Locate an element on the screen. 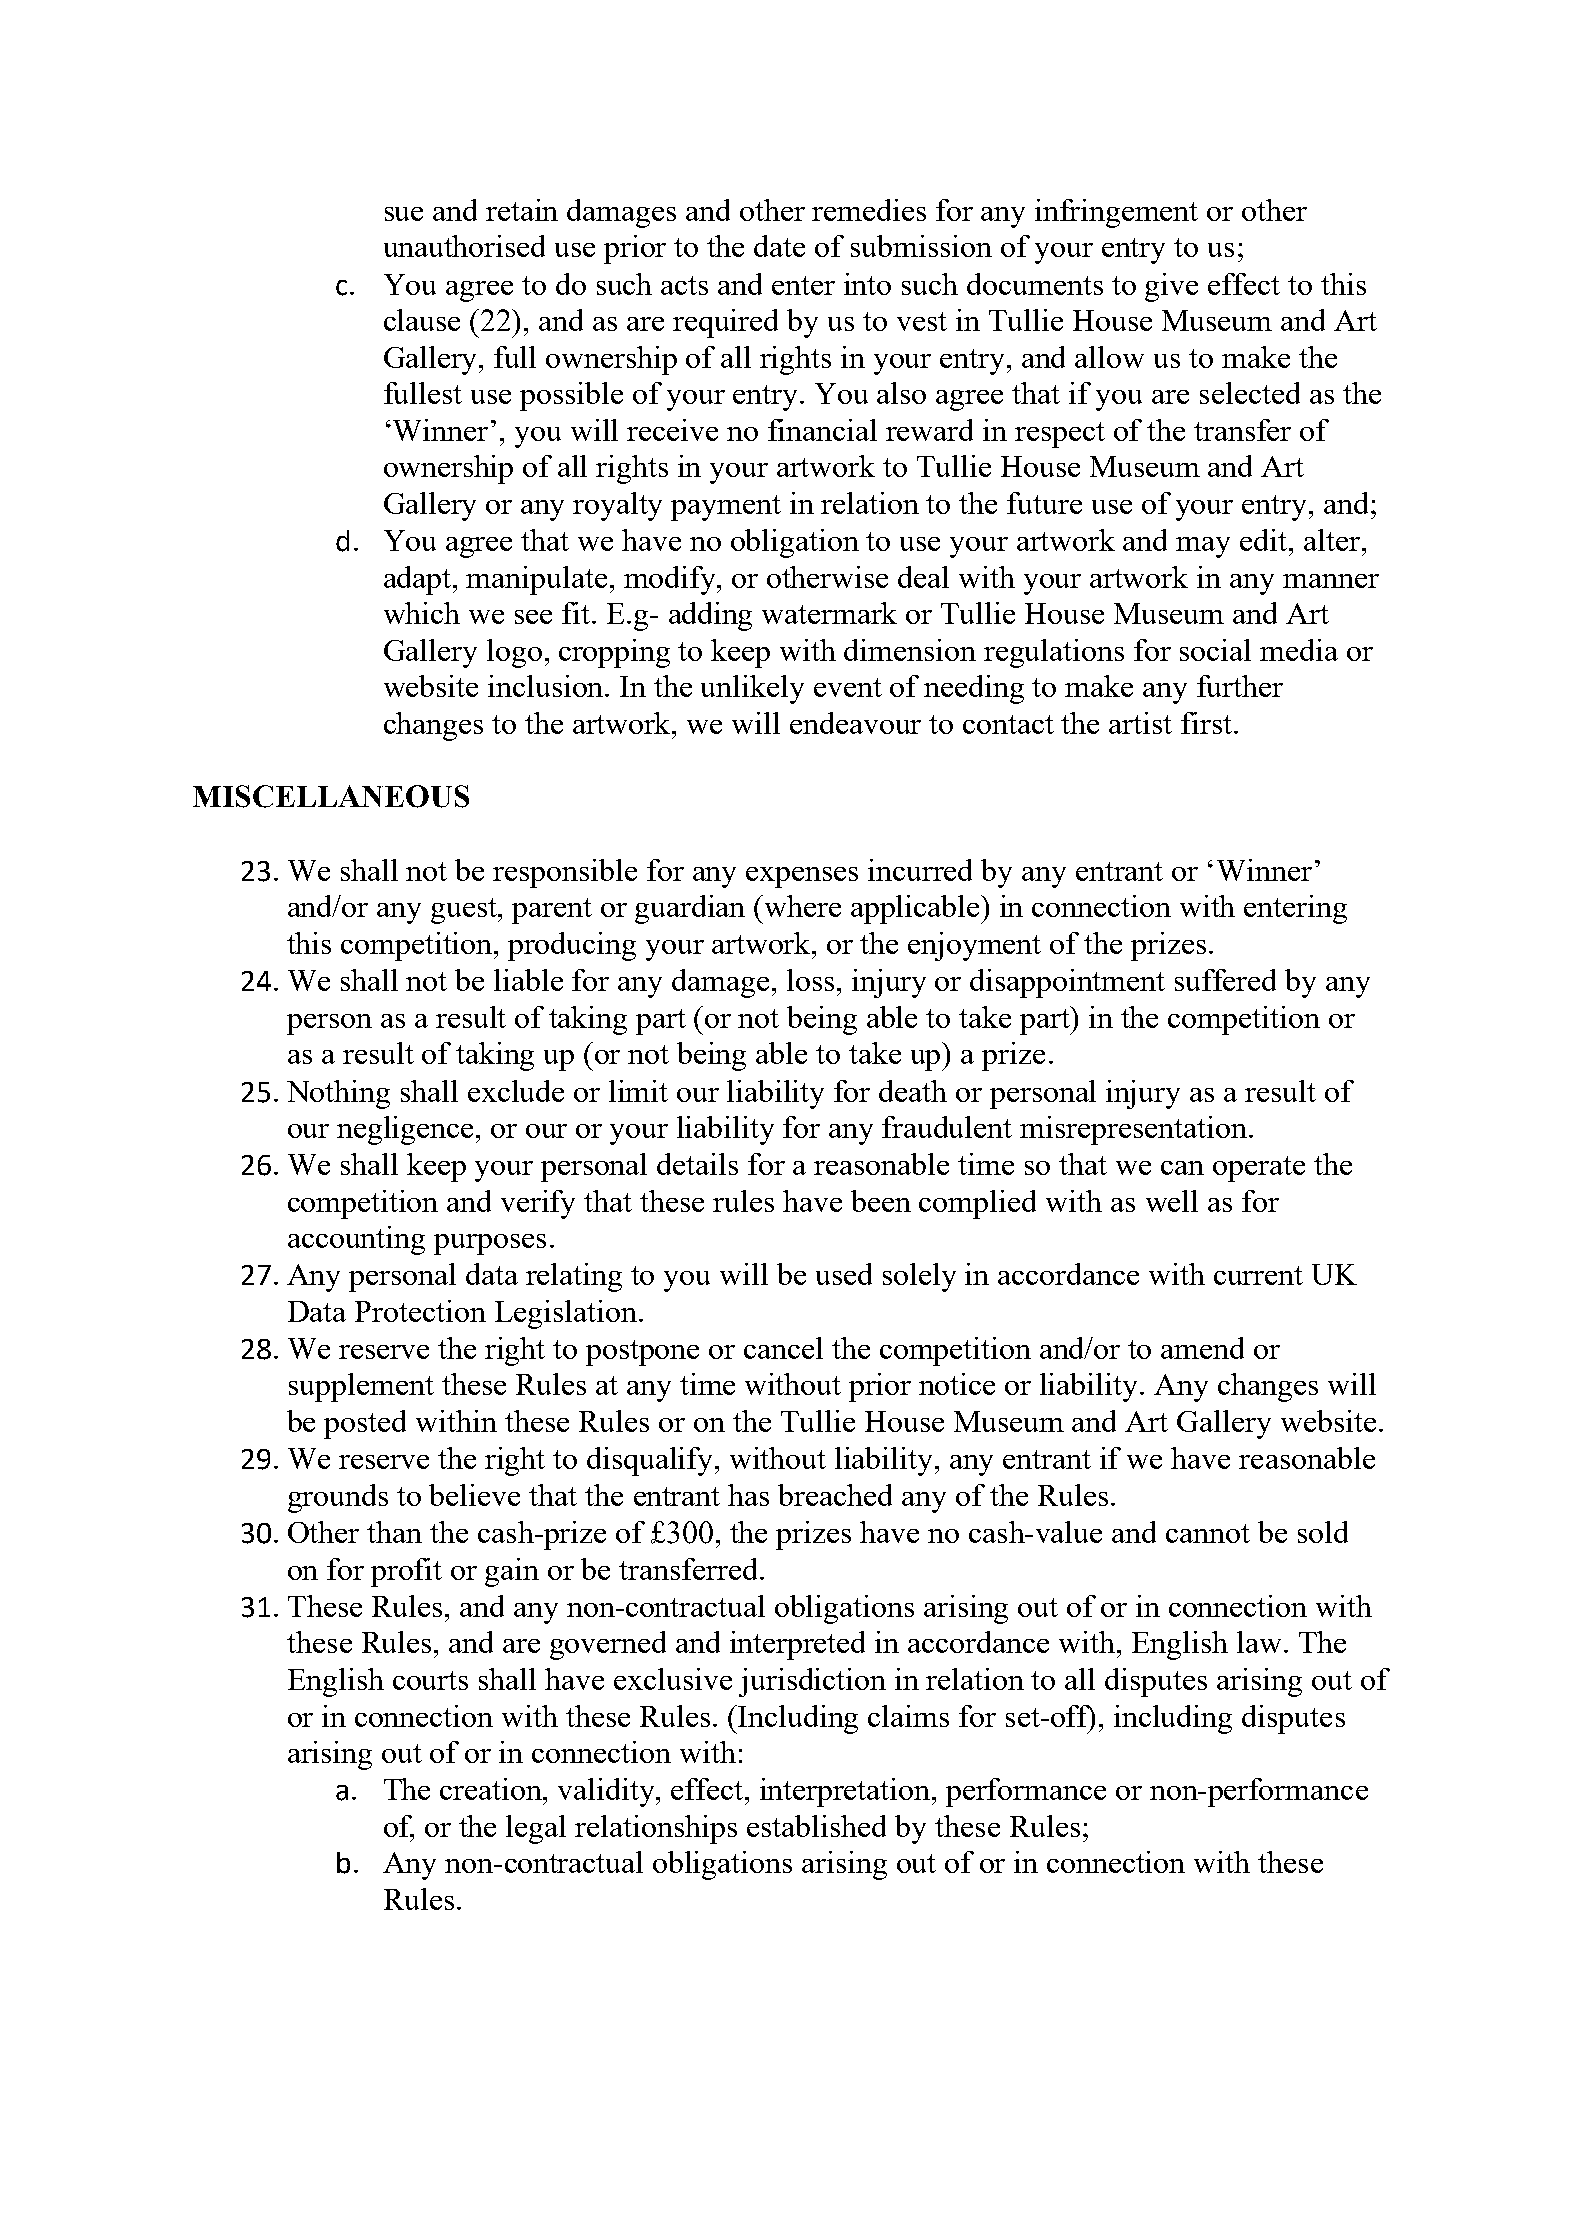  unauthorised is located at coordinates (464, 246).
